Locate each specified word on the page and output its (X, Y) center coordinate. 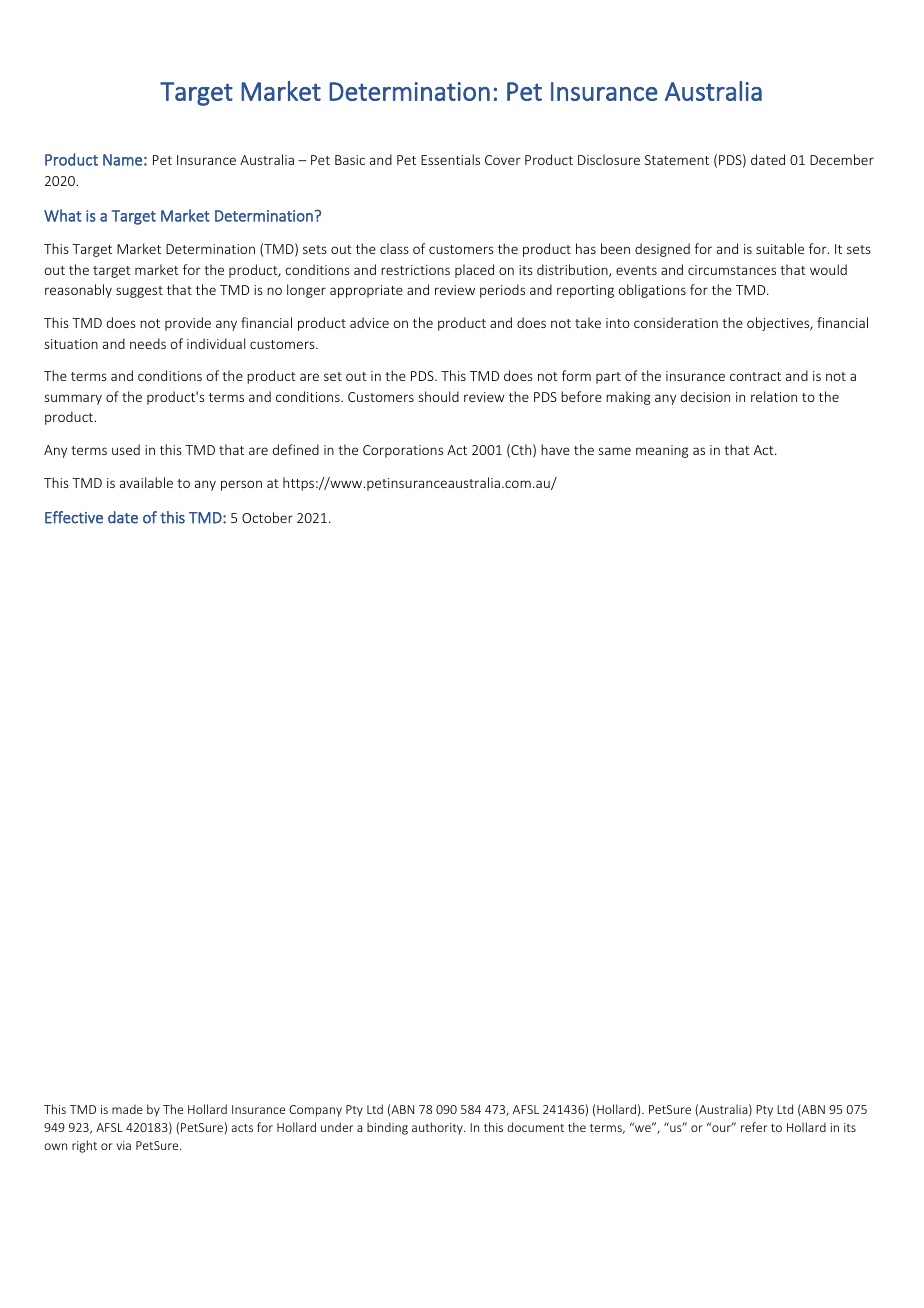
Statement (677, 160)
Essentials (450, 159)
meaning (662, 451)
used (126, 449)
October (267, 517)
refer (754, 1127)
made (127, 1109)
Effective (74, 517)
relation (774, 396)
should (439, 396)
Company (315, 1111)
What (63, 215)
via (123, 1145)
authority (438, 1128)
